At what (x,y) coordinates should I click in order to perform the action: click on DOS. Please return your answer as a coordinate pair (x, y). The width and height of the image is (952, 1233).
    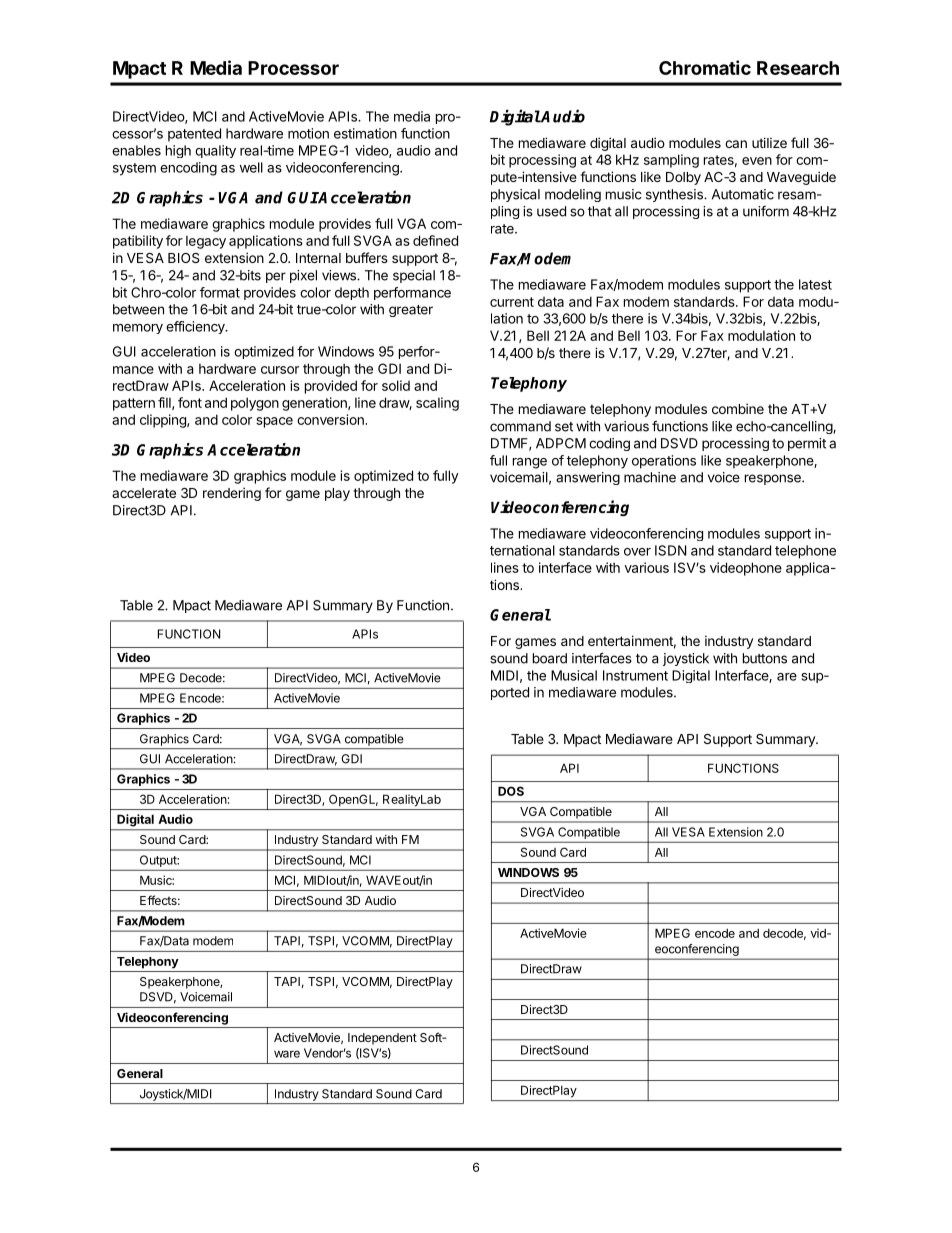
    Looking at the image, I should click on (511, 791).
